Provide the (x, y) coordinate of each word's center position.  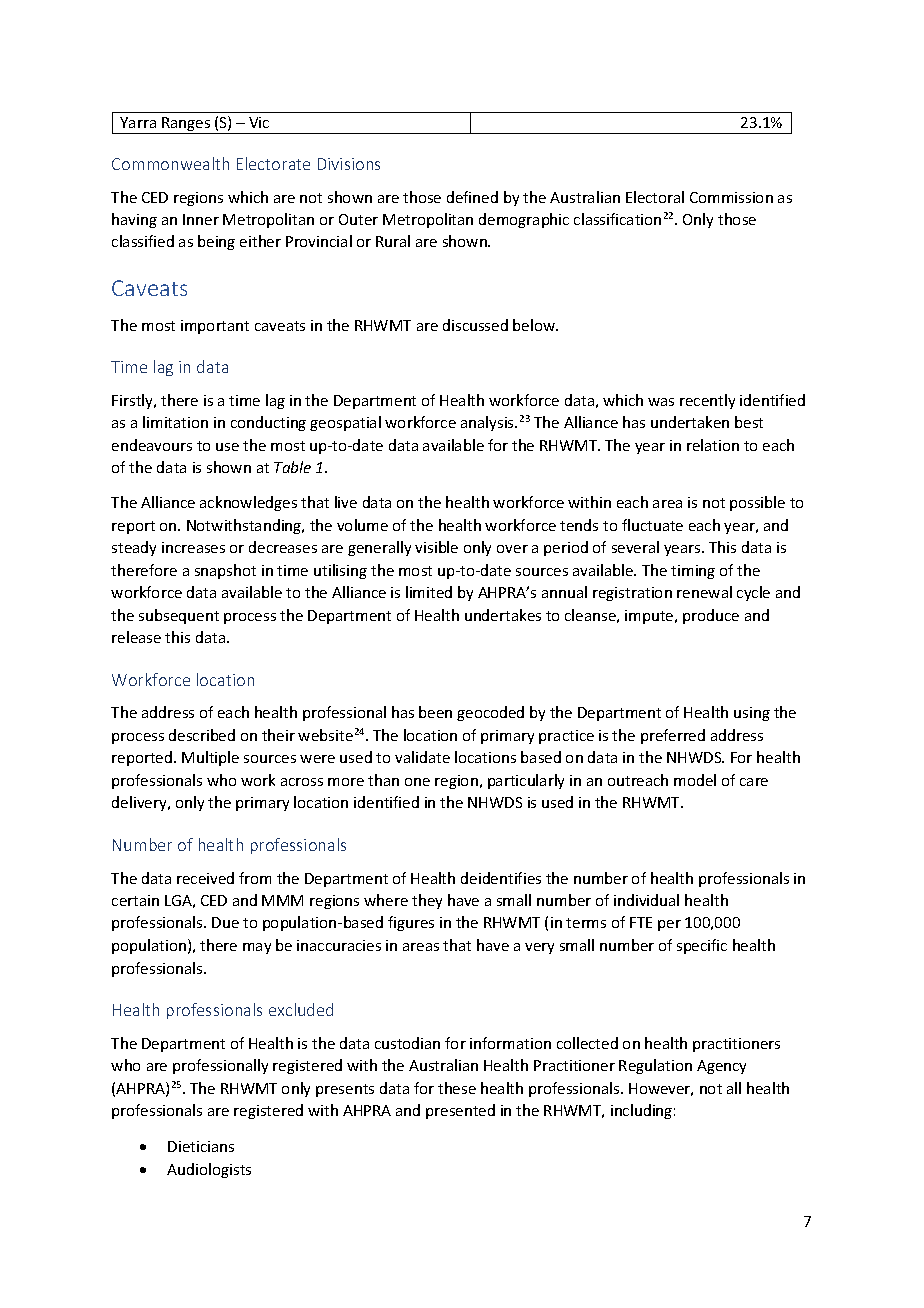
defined (472, 197)
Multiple (210, 758)
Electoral (655, 197)
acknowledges (248, 503)
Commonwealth (170, 163)
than (383, 780)
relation (713, 445)
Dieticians (201, 1146)
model (695, 780)
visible (436, 547)
